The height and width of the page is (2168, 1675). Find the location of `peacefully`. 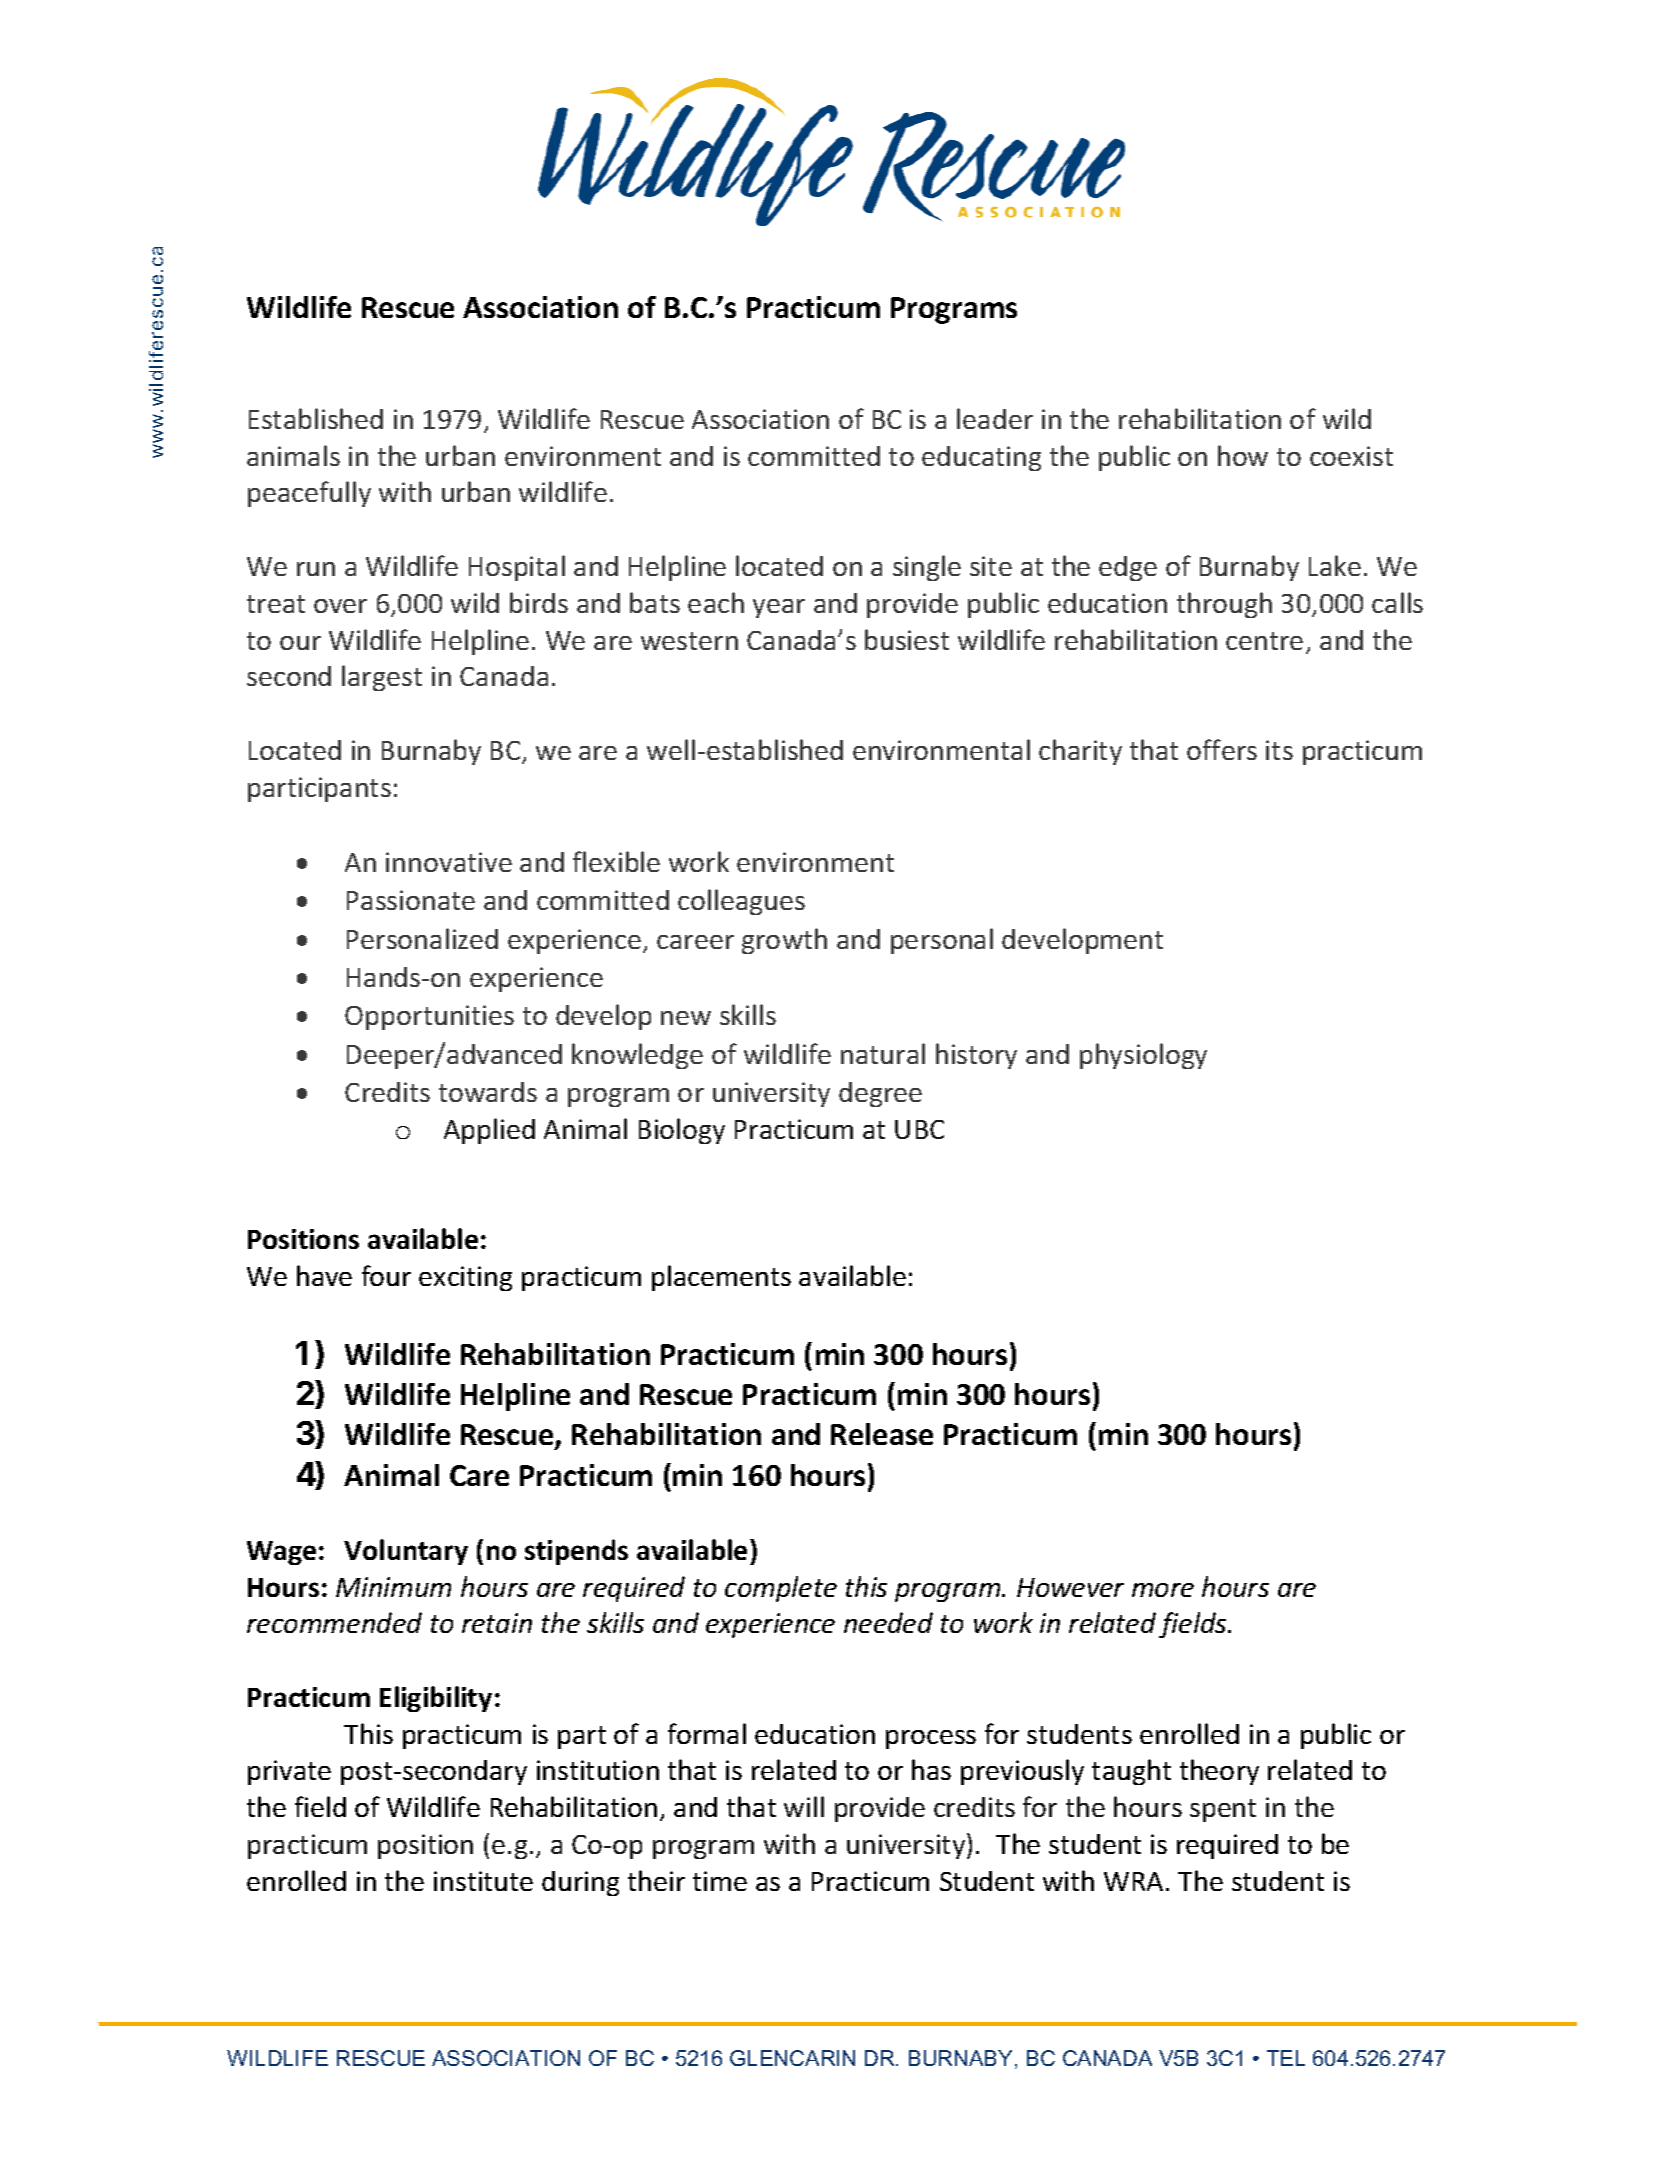

peacefully is located at coordinates (309, 494).
